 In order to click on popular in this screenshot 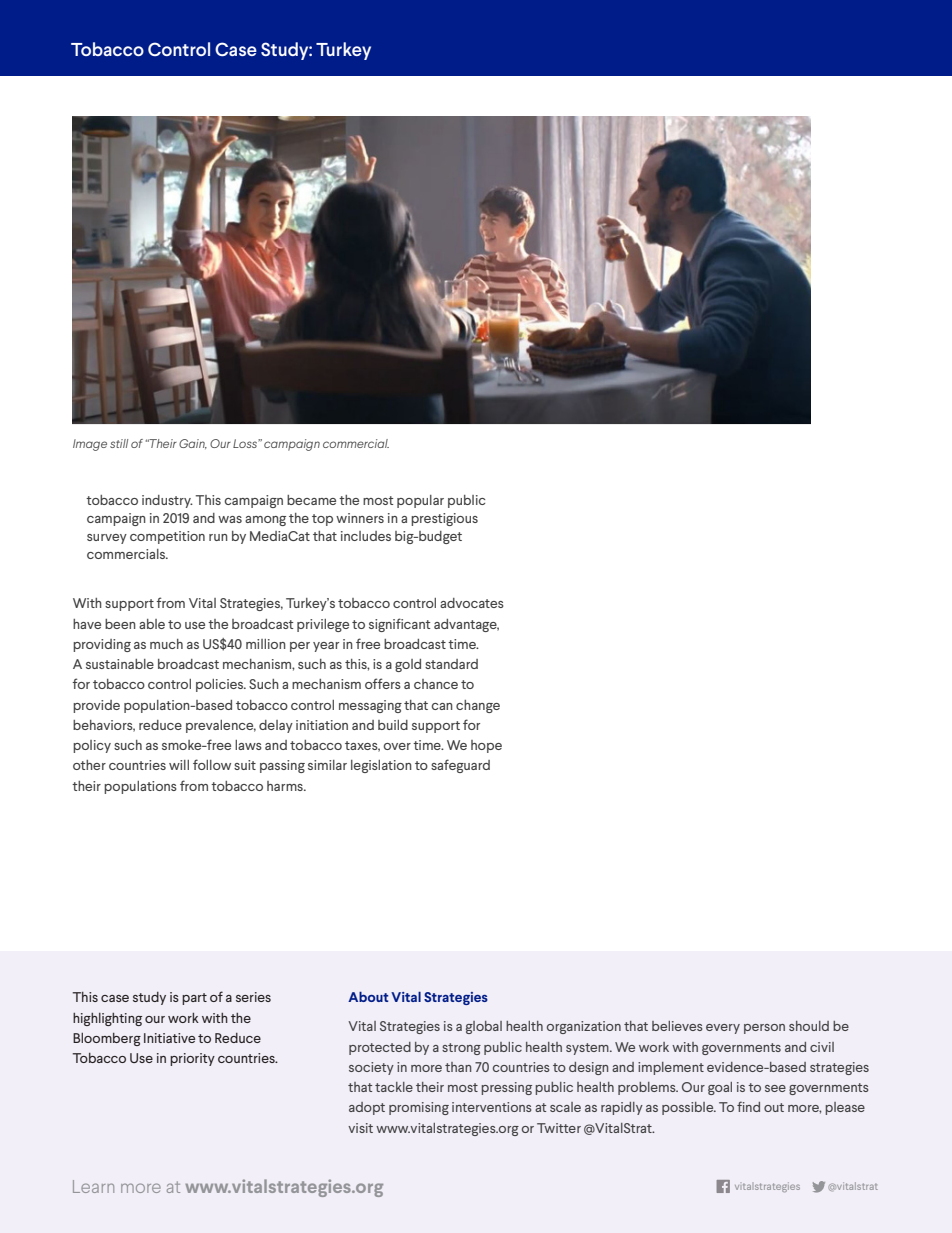, I will do `click(420, 501)`.
